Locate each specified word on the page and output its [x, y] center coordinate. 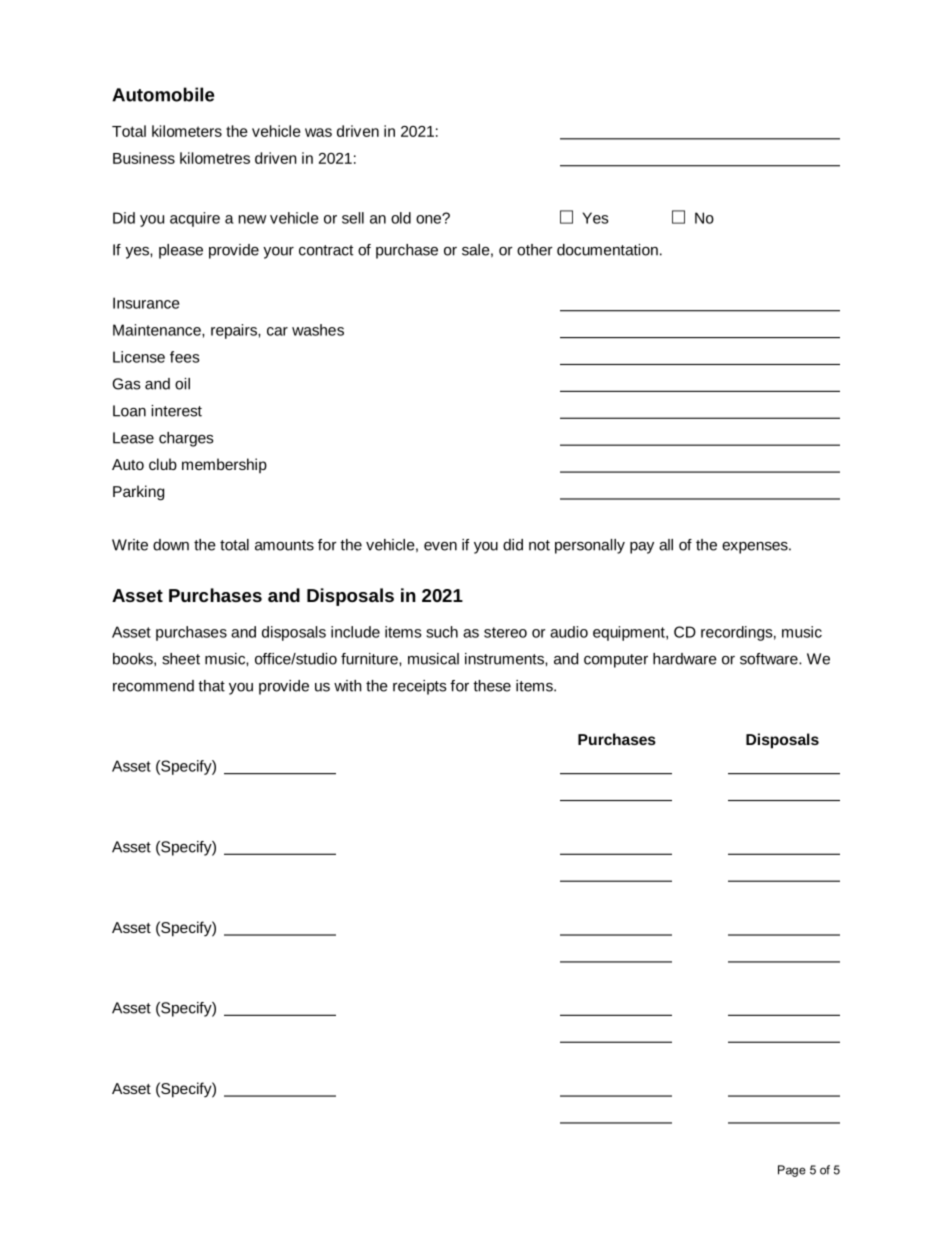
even [440, 546]
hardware [685, 659]
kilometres [215, 158]
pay [642, 548]
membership [224, 465]
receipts [419, 687]
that [211, 686]
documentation [607, 250]
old [401, 218]
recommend [153, 686]
